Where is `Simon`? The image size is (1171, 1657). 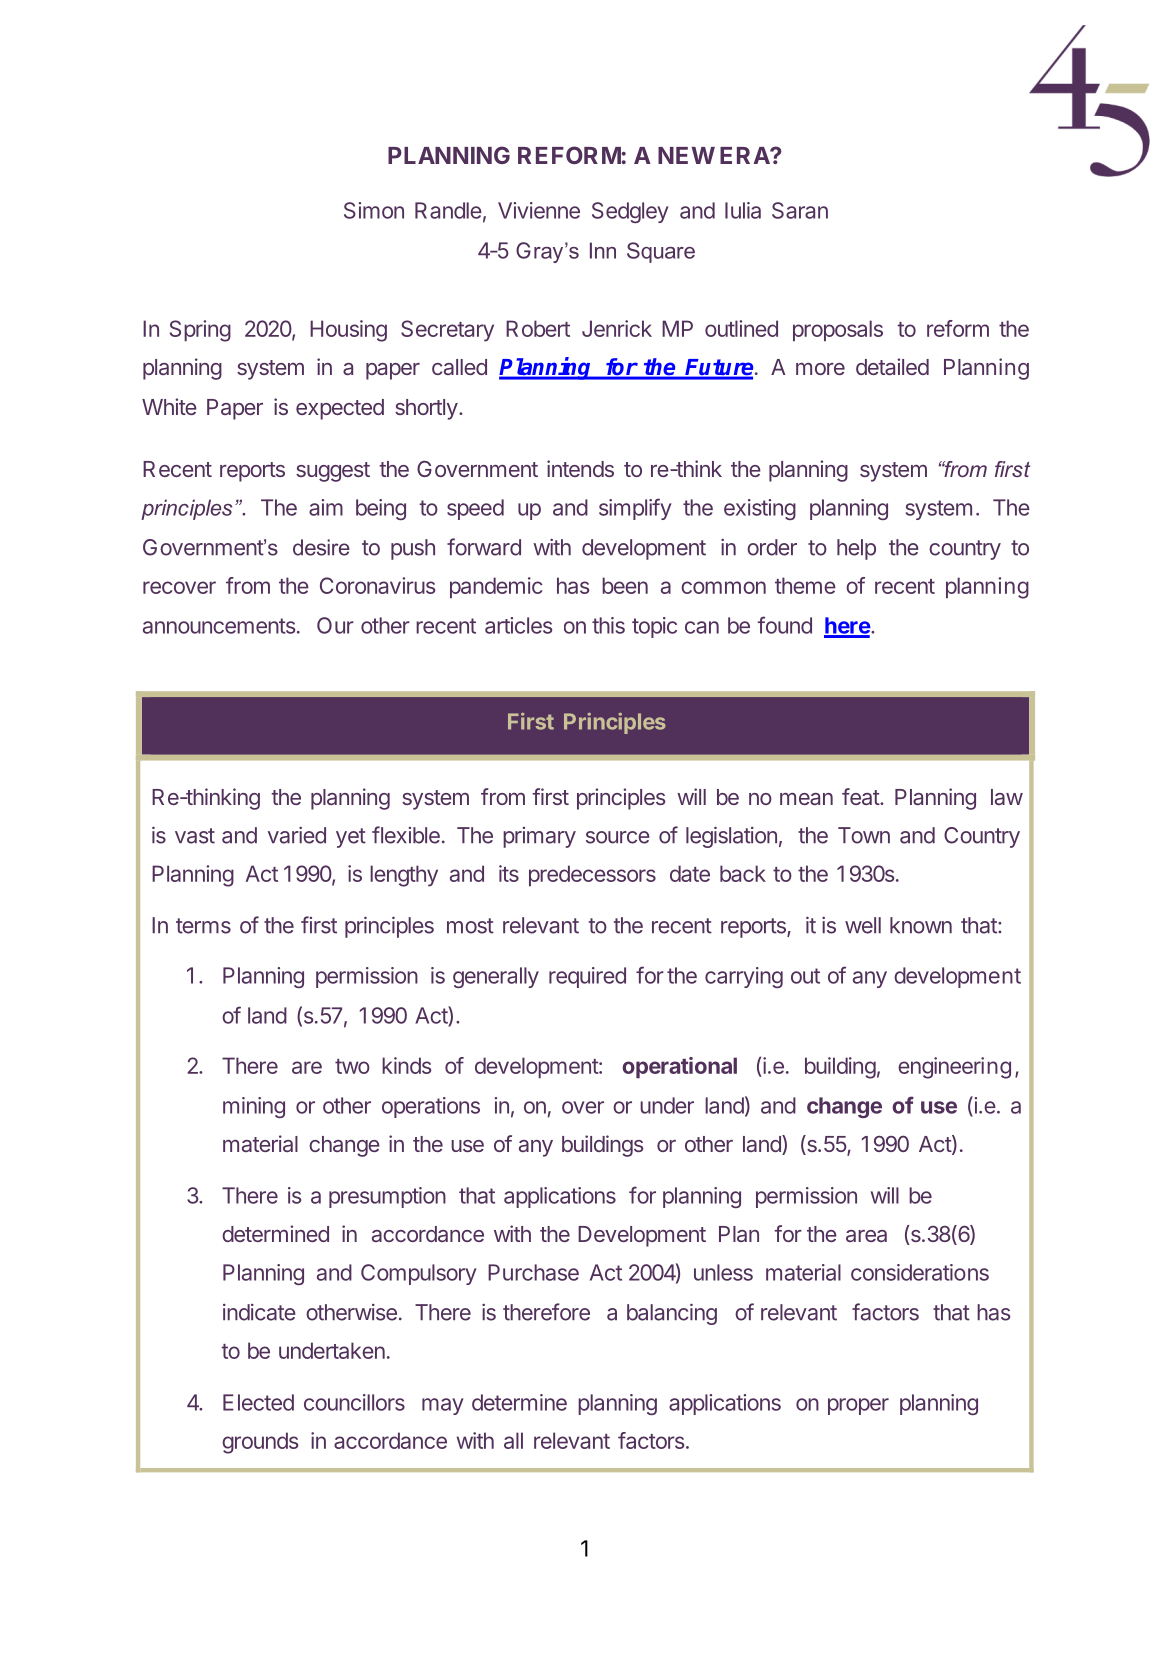
Simon is located at coordinates (374, 210).
